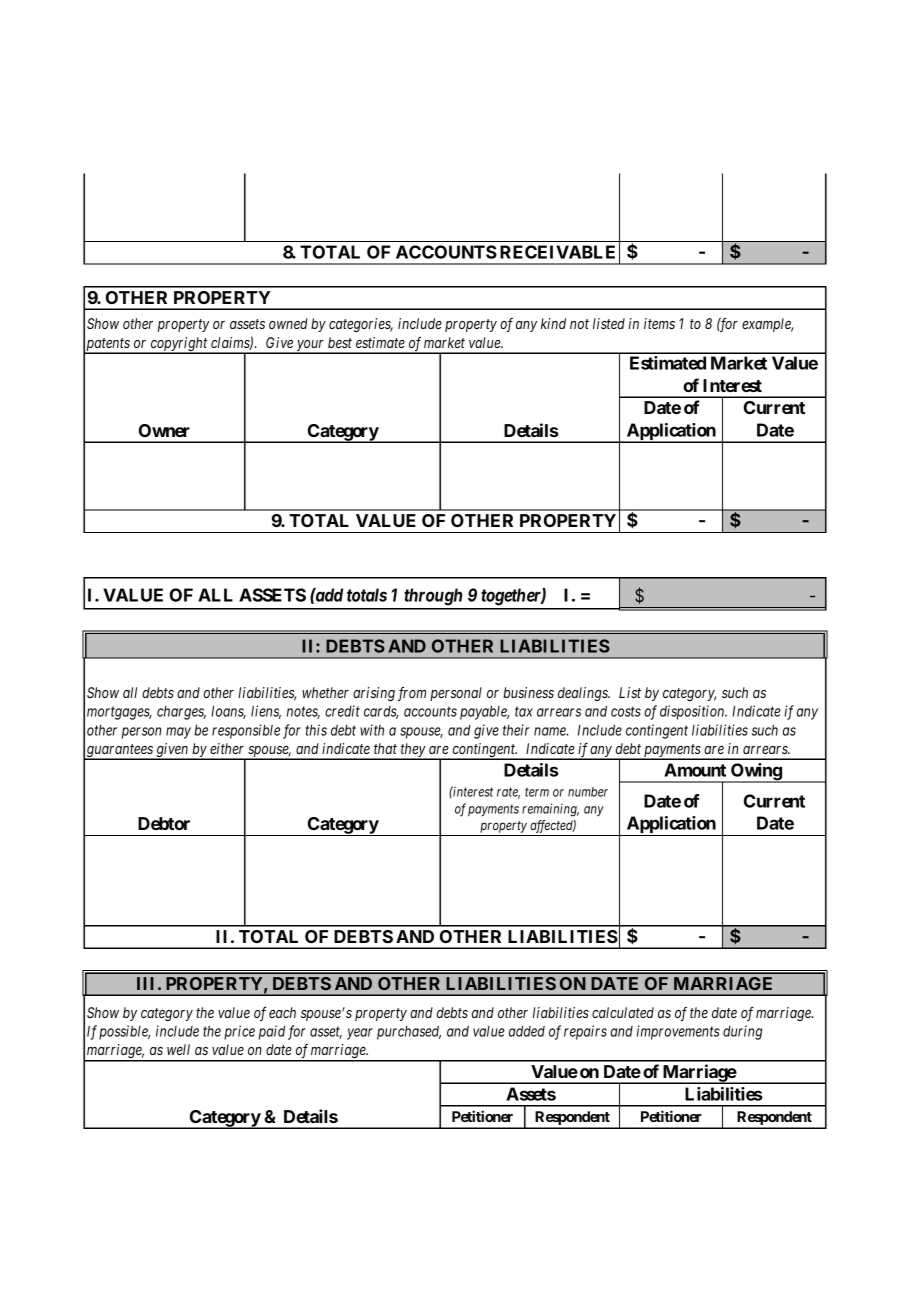 The image size is (924, 1308). Describe the element at coordinates (178, 1049) in the document. I see `well` at that location.
